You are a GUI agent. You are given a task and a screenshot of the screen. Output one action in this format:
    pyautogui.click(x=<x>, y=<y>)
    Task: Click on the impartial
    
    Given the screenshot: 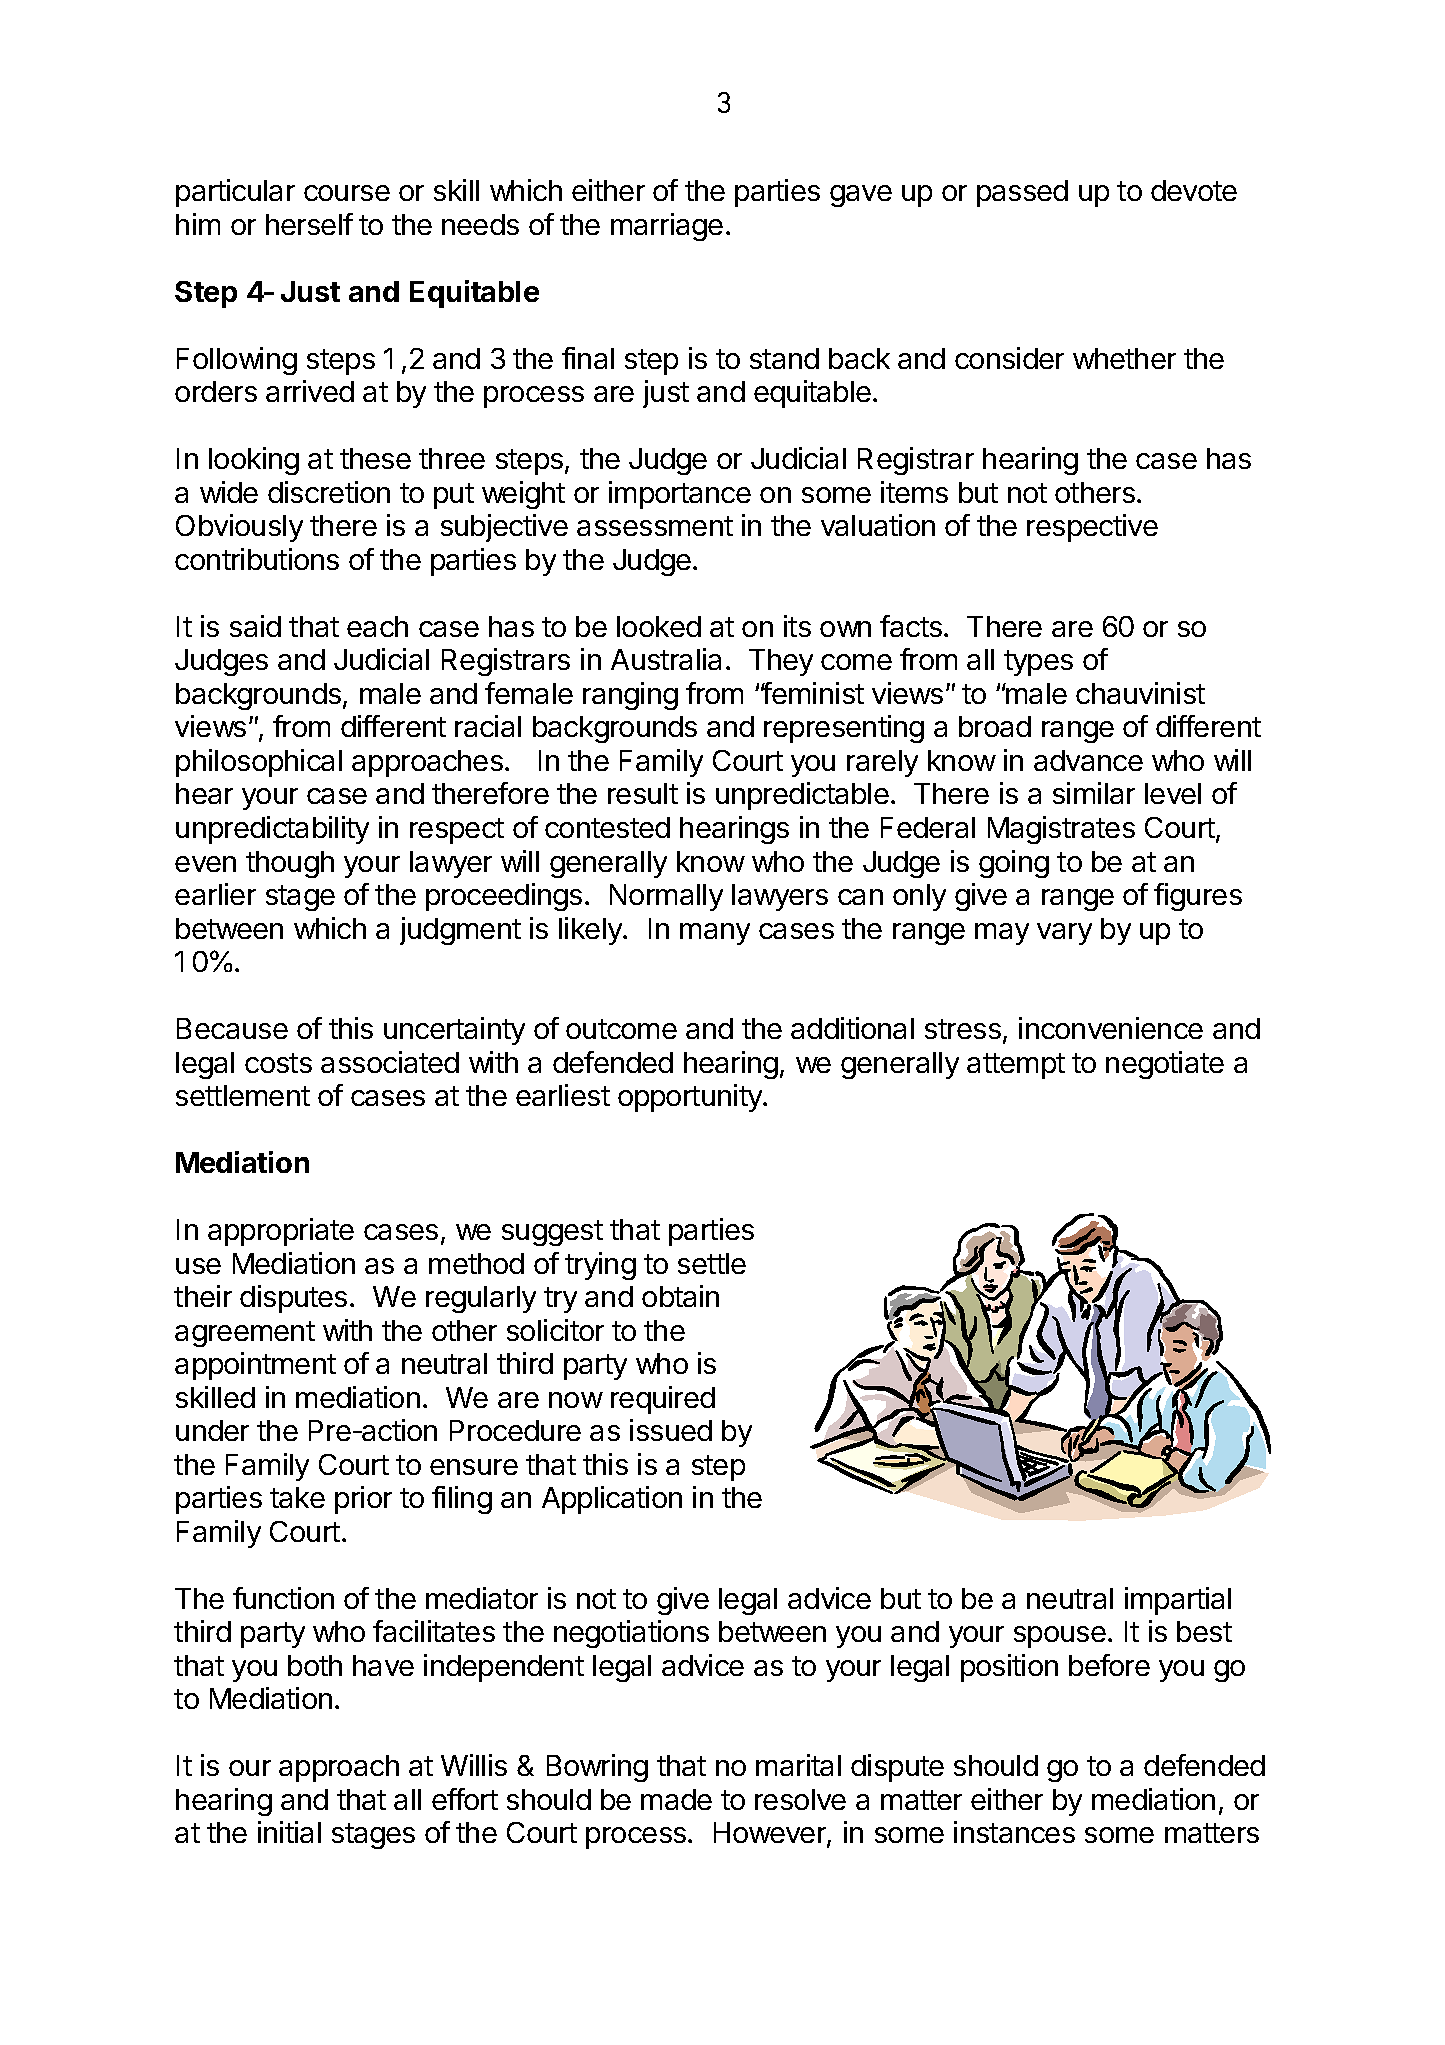 What is the action you would take?
    pyautogui.click(x=1178, y=1601)
